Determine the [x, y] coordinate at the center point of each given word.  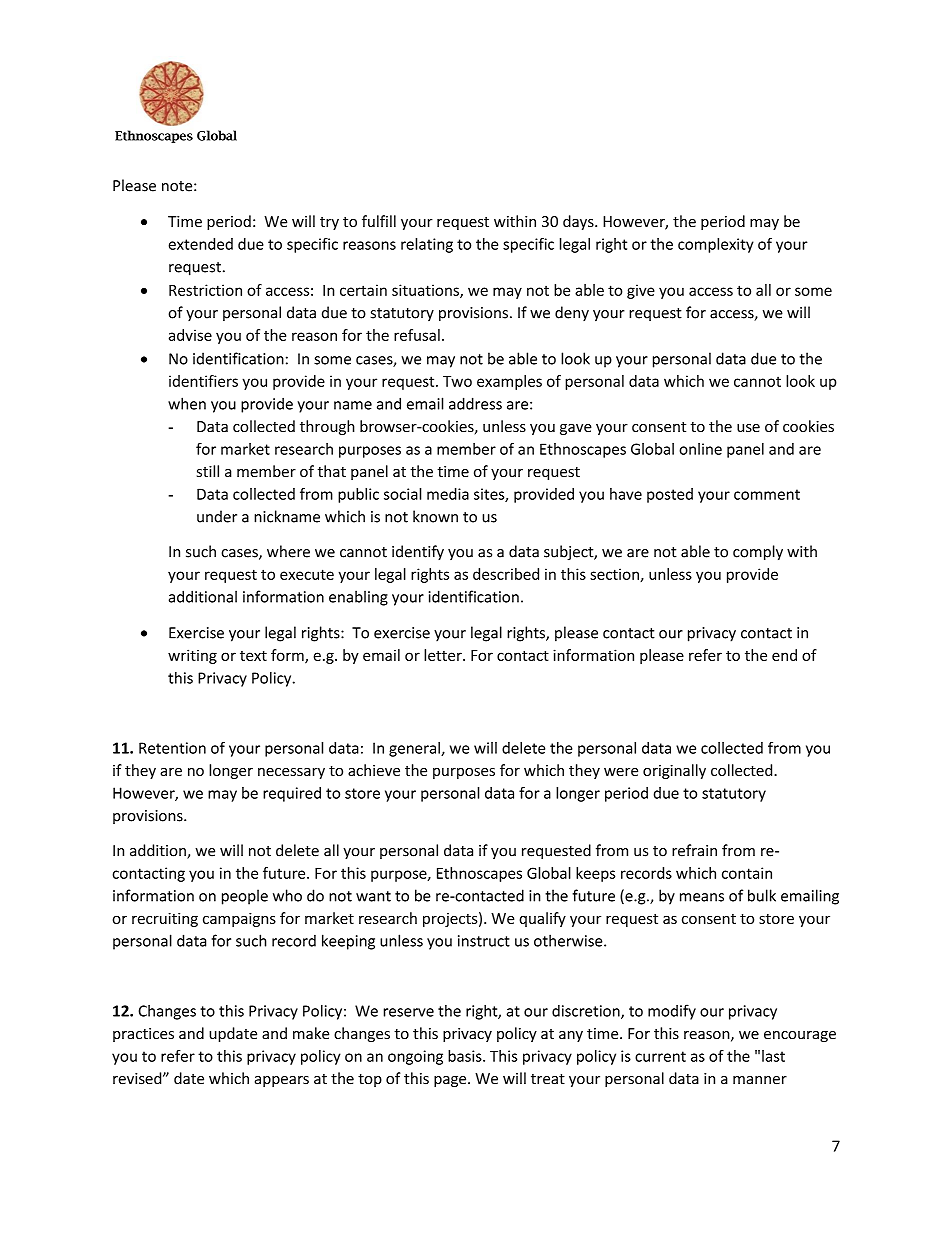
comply [758, 553]
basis [466, 1056]
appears [282, 1081]
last [773, 1056]
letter [444, 655]
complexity [716, 245]
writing [192, 656]
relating [427, 245]
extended [201, 244]
